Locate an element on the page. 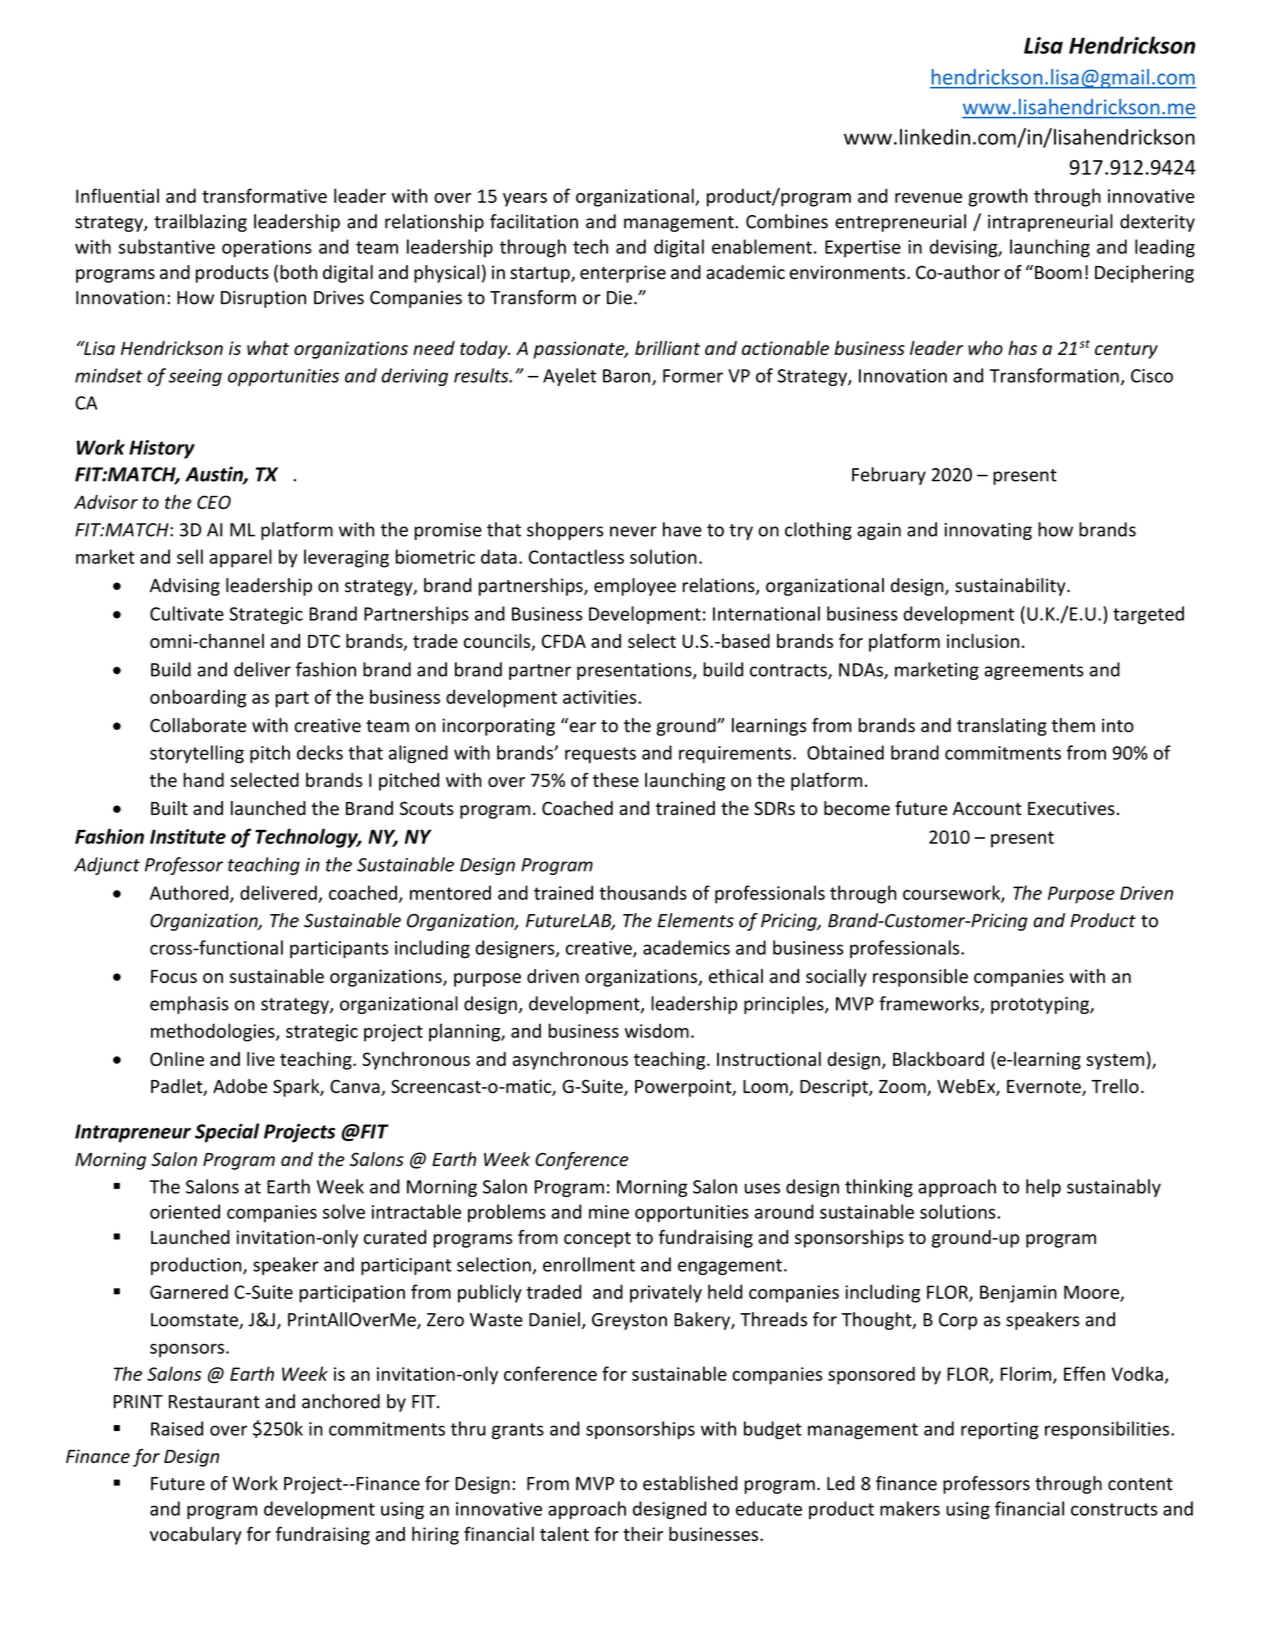  enterprise is located at coordinates (623, 274).
